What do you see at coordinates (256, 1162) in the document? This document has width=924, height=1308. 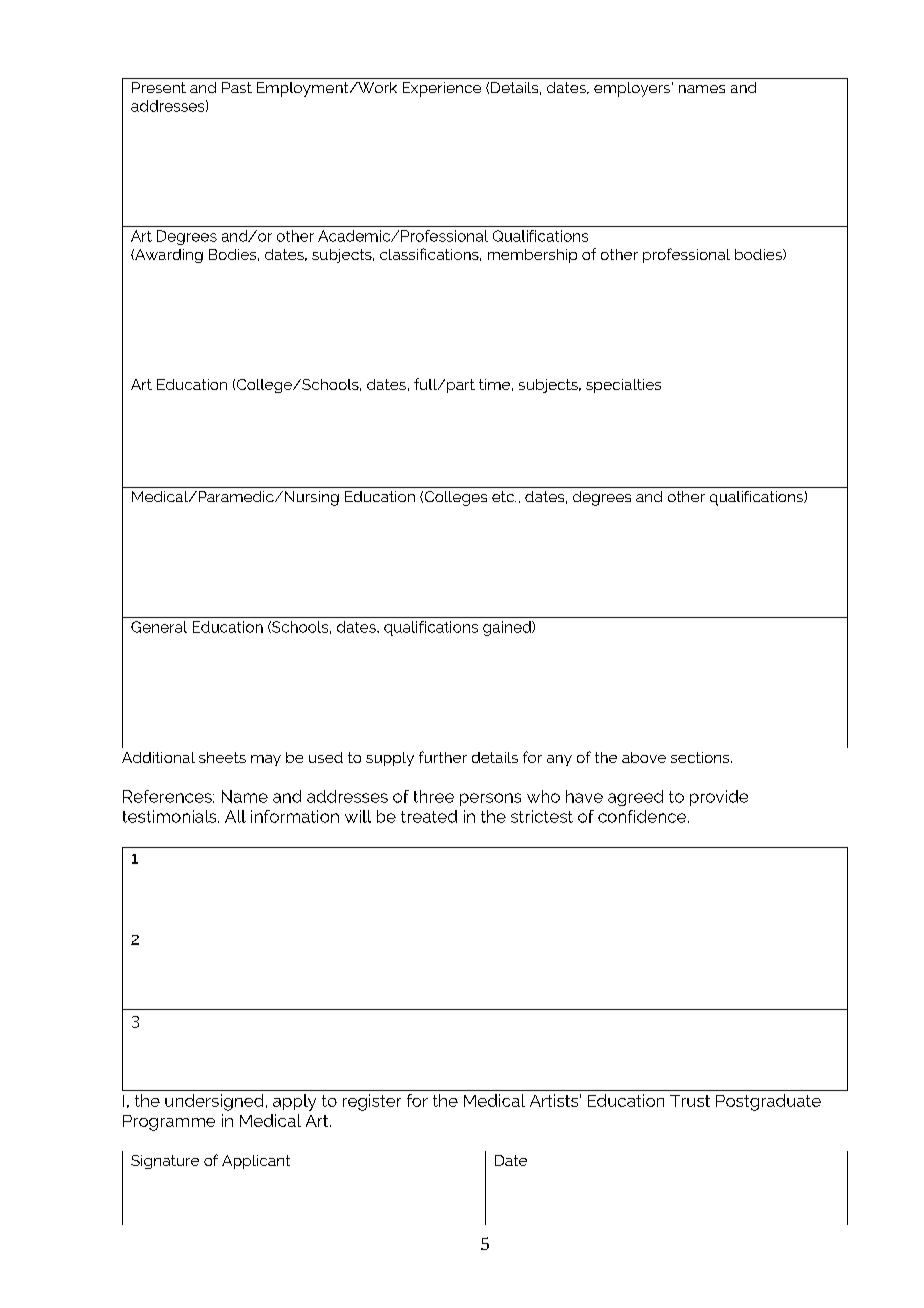 I see `Applicant` at bounding box center [256, 1162].
